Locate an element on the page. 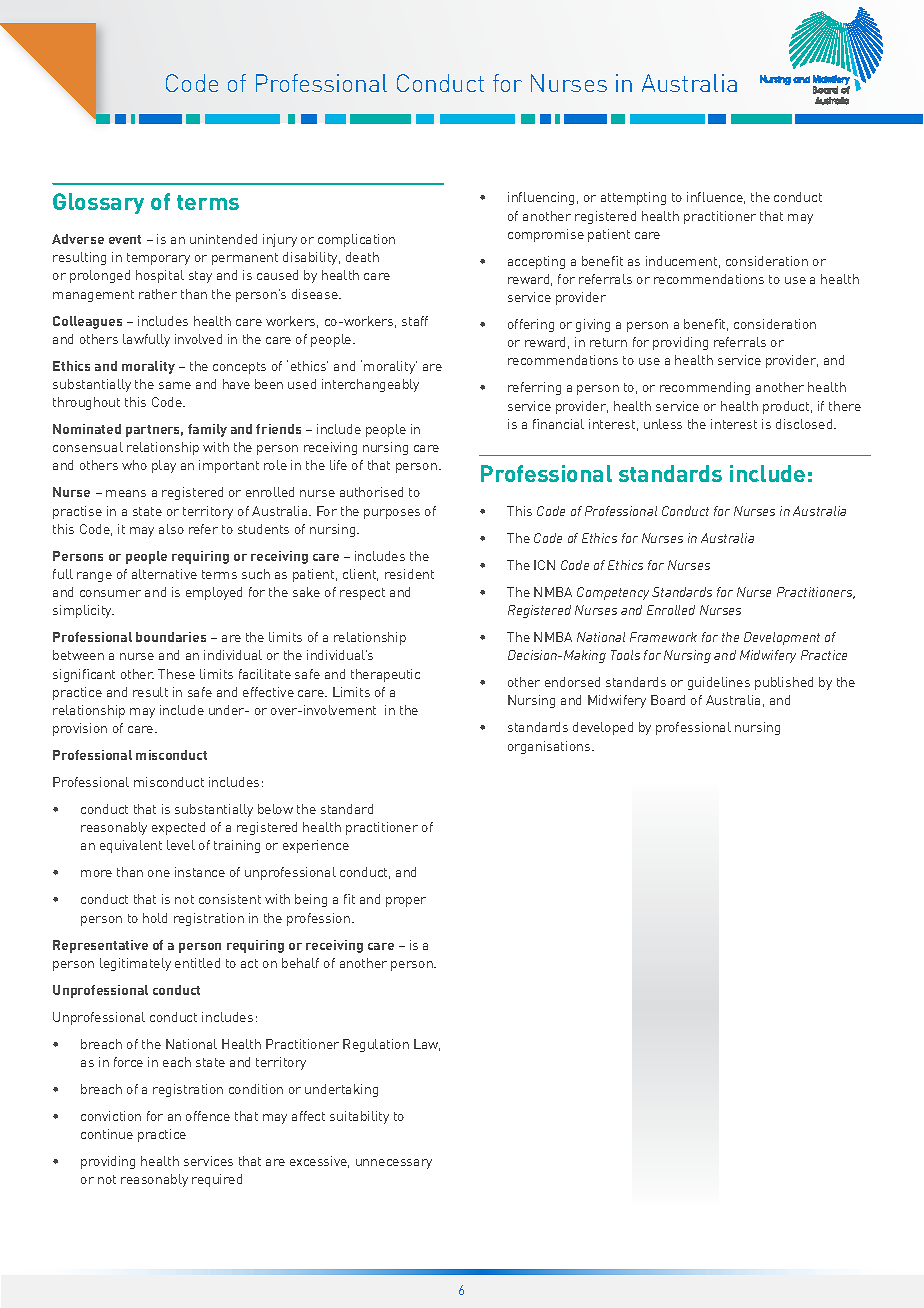 The width and height of the image is (924, 1308). level is located at coordinates (181, 845).
